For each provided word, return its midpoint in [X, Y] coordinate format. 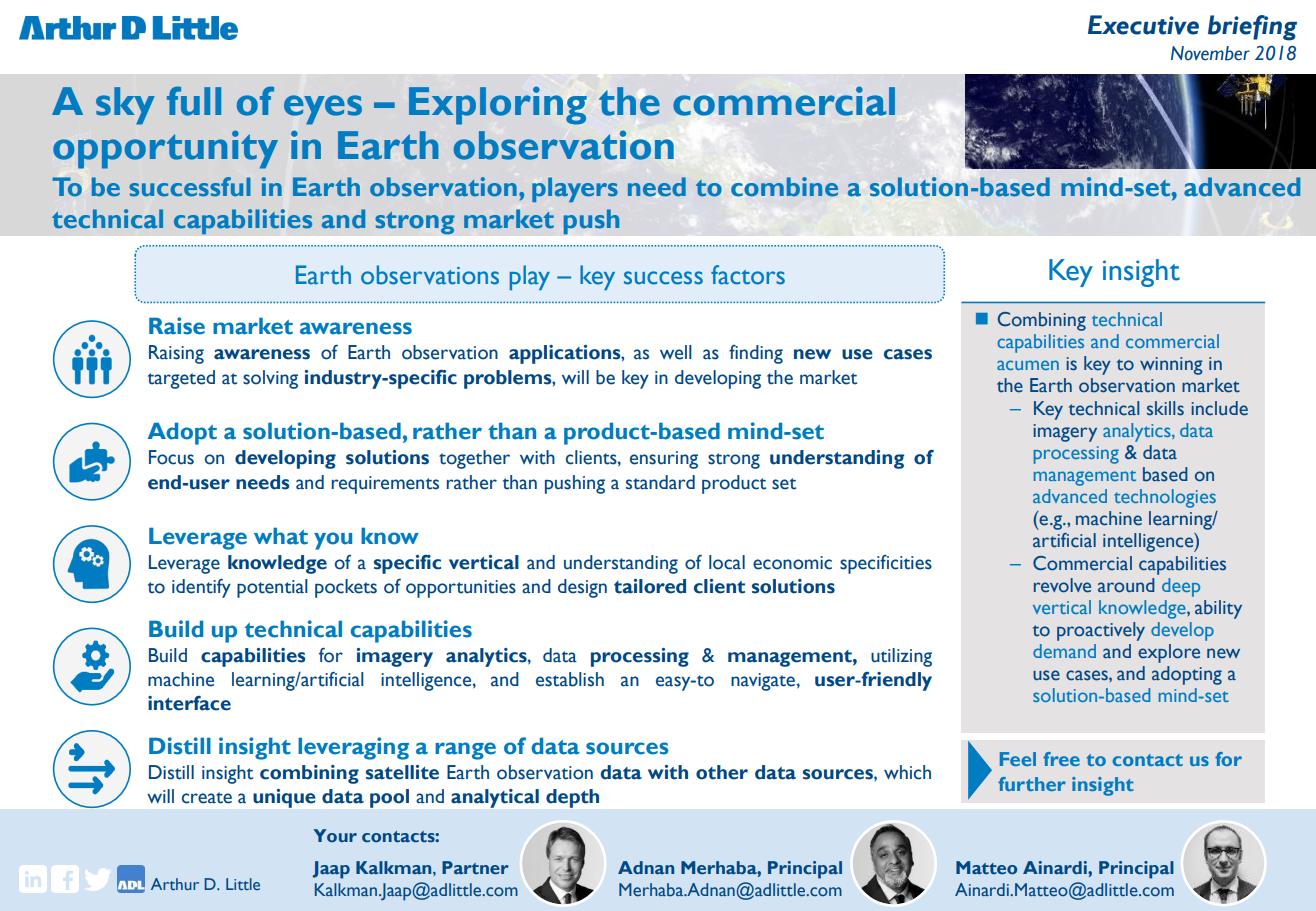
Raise [177, 326]
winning [1171, 366]
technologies [1165, 498]
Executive [1143, 25]
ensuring [664, 460]
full [194, 101]
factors [748, 275]
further [1032, 784]
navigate [763, 682]
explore [1169, 653]
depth [572, 798]
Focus [171, 457]
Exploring [498, 106]
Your [335, 835]
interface [189, 703]
